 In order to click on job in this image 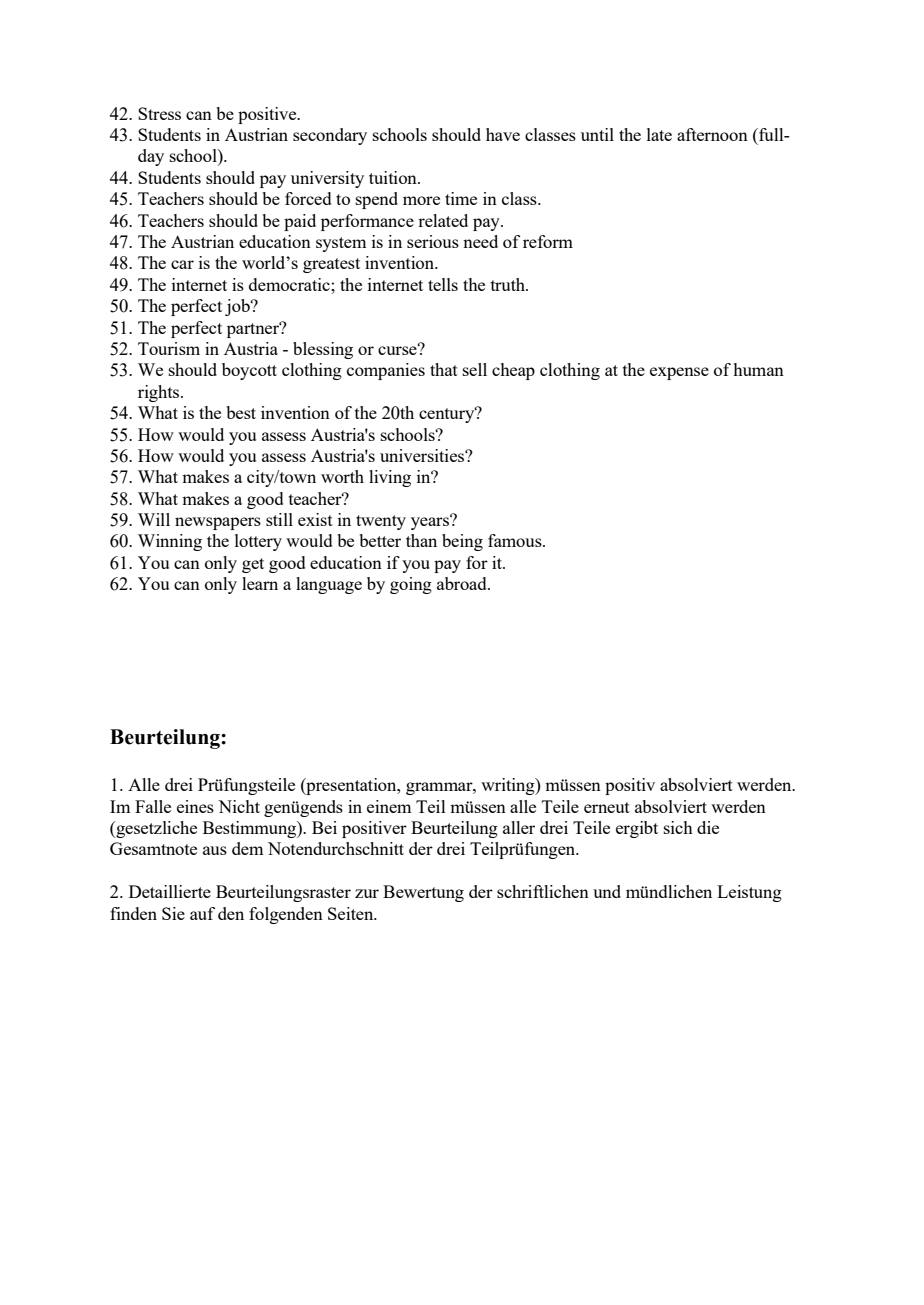, I will do `click(238, 307)`.
